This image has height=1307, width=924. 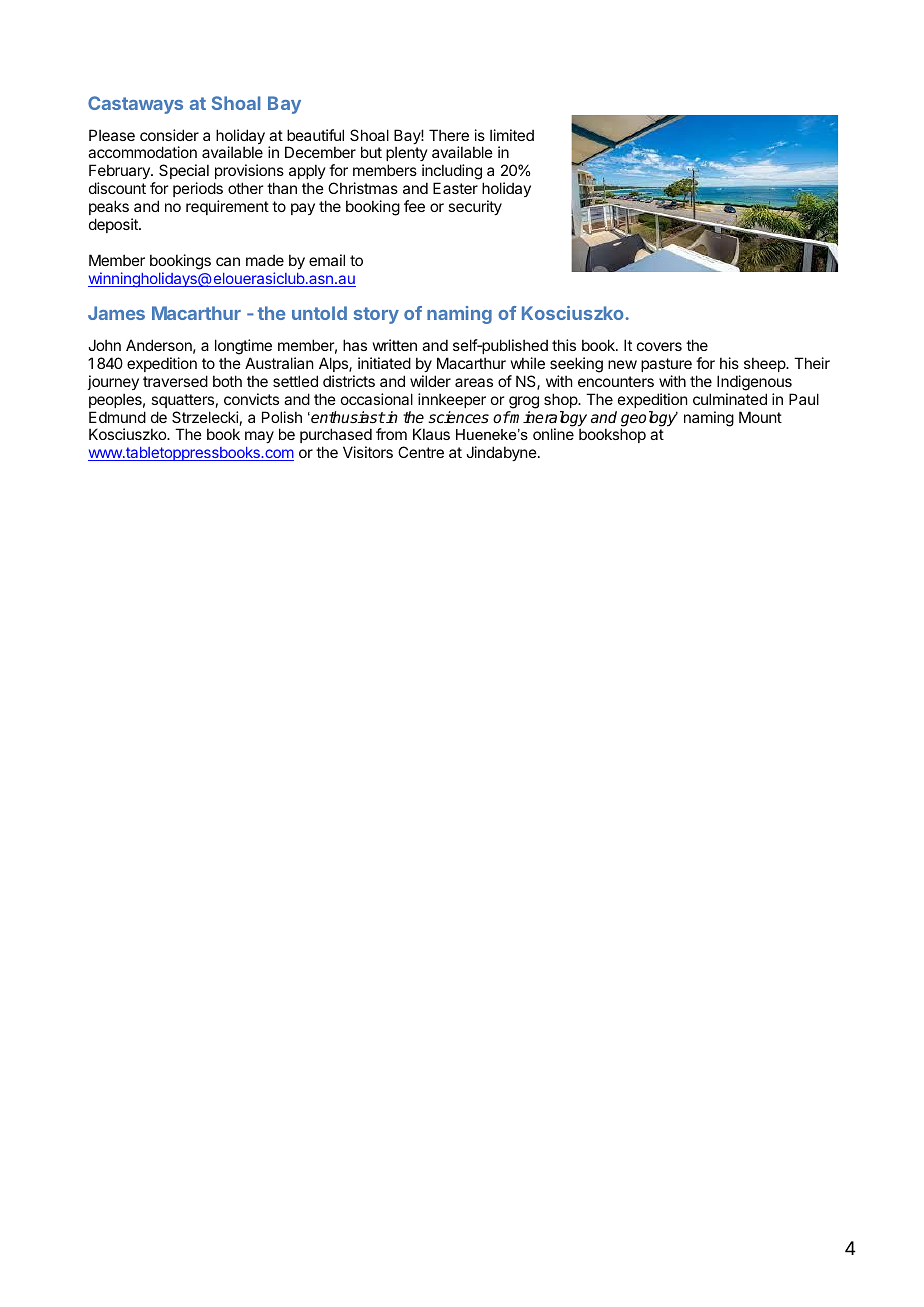 What do you see at coordinates (431, 434) in the image?
I see `Klaus` at bounding box center [431, 434].
